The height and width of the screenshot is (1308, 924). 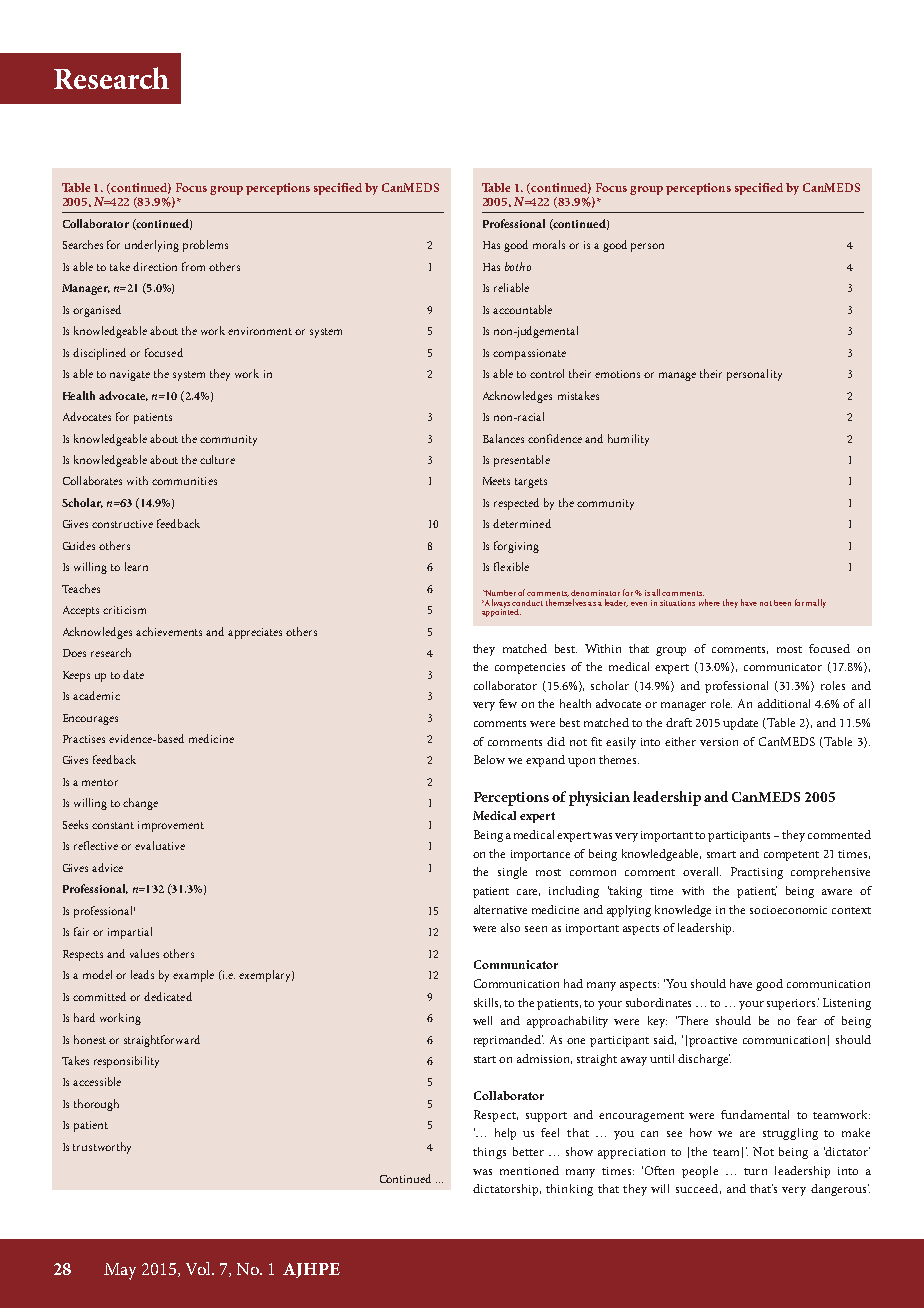 What do you see at coordinates (199, 1268) in the screenshot?
I see `Vol` at bounding box center [199, 1268].
